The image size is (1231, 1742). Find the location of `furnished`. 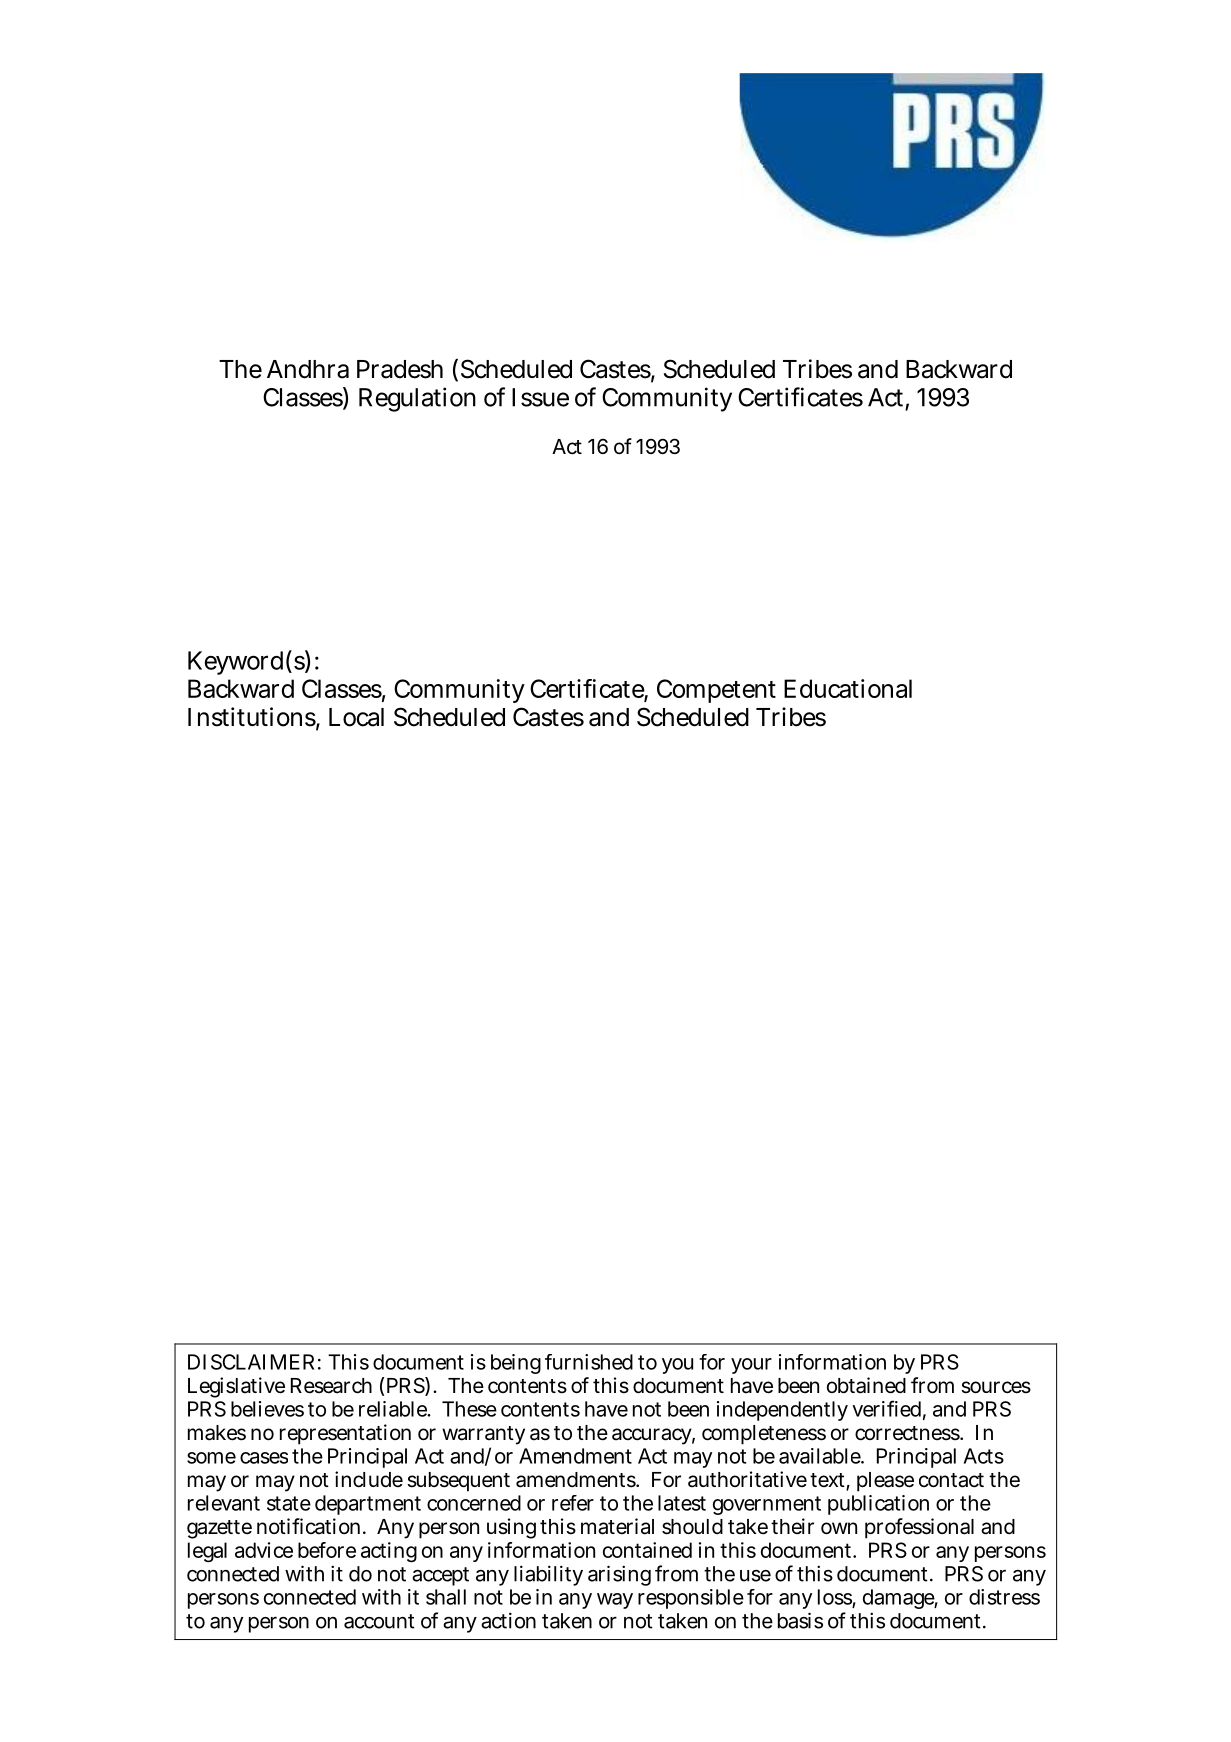

furnished is located at coordinates (589, 1362).
